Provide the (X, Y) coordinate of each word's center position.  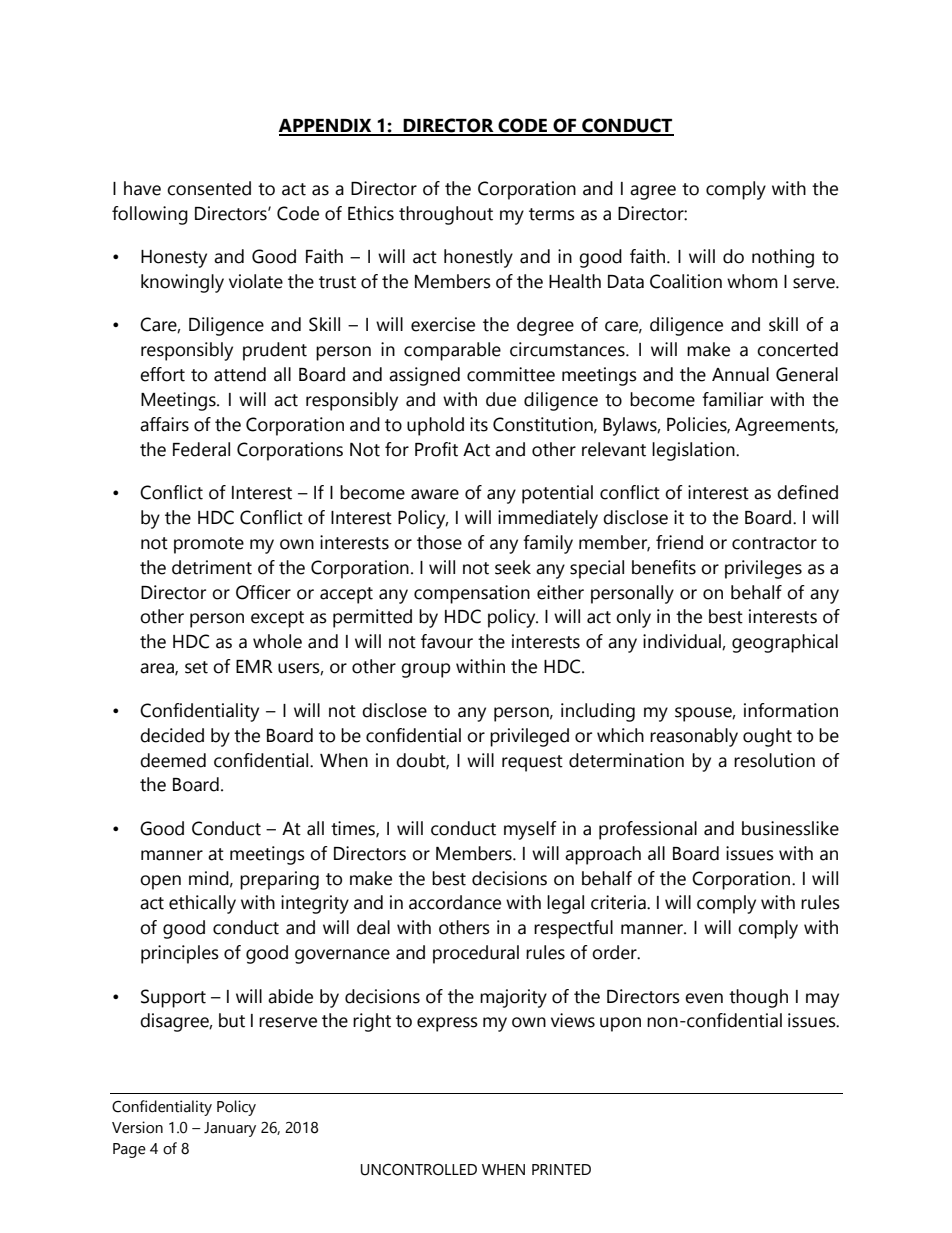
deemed (173, 760)
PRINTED (561, 1169)
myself (530, 830)
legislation (694, 451)
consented (209, 188)
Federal (201, 449)
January (230, 1129)
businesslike (790, 828)
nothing (783, 258)
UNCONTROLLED (419, 1170)
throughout (446, 215)
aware (435, 494)
